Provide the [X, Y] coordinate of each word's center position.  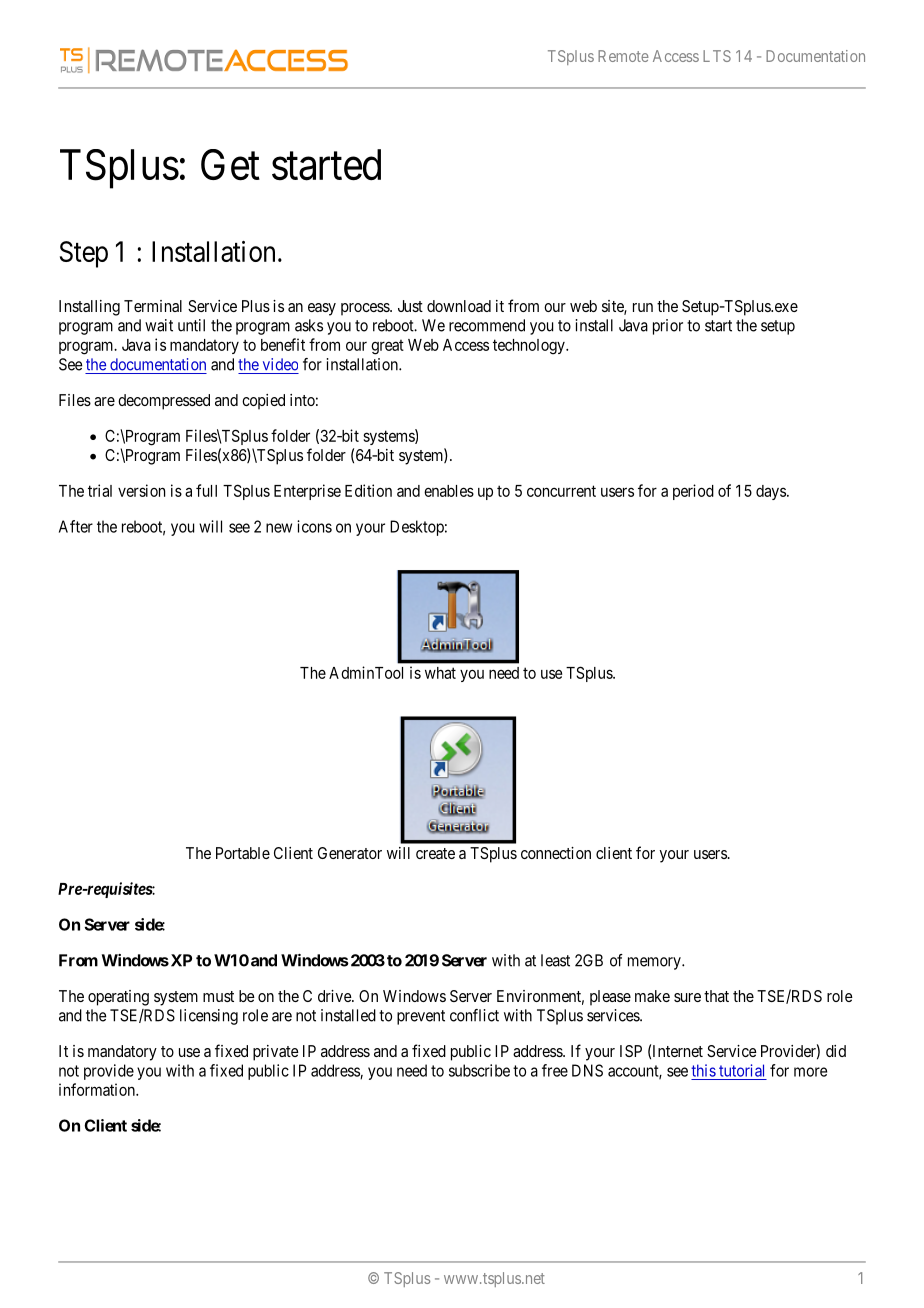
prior [668, 327]
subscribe [479, 1070]
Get [230, 165]
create [435, 853]
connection [556, 853]
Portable [243, 853]
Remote [623, 56]
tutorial [741, 1070]
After [76, 526]
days [771, 492]
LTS [717, 56]
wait [159, 325]
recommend [487, 325]
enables [449, 491]
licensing [209, 1017]
